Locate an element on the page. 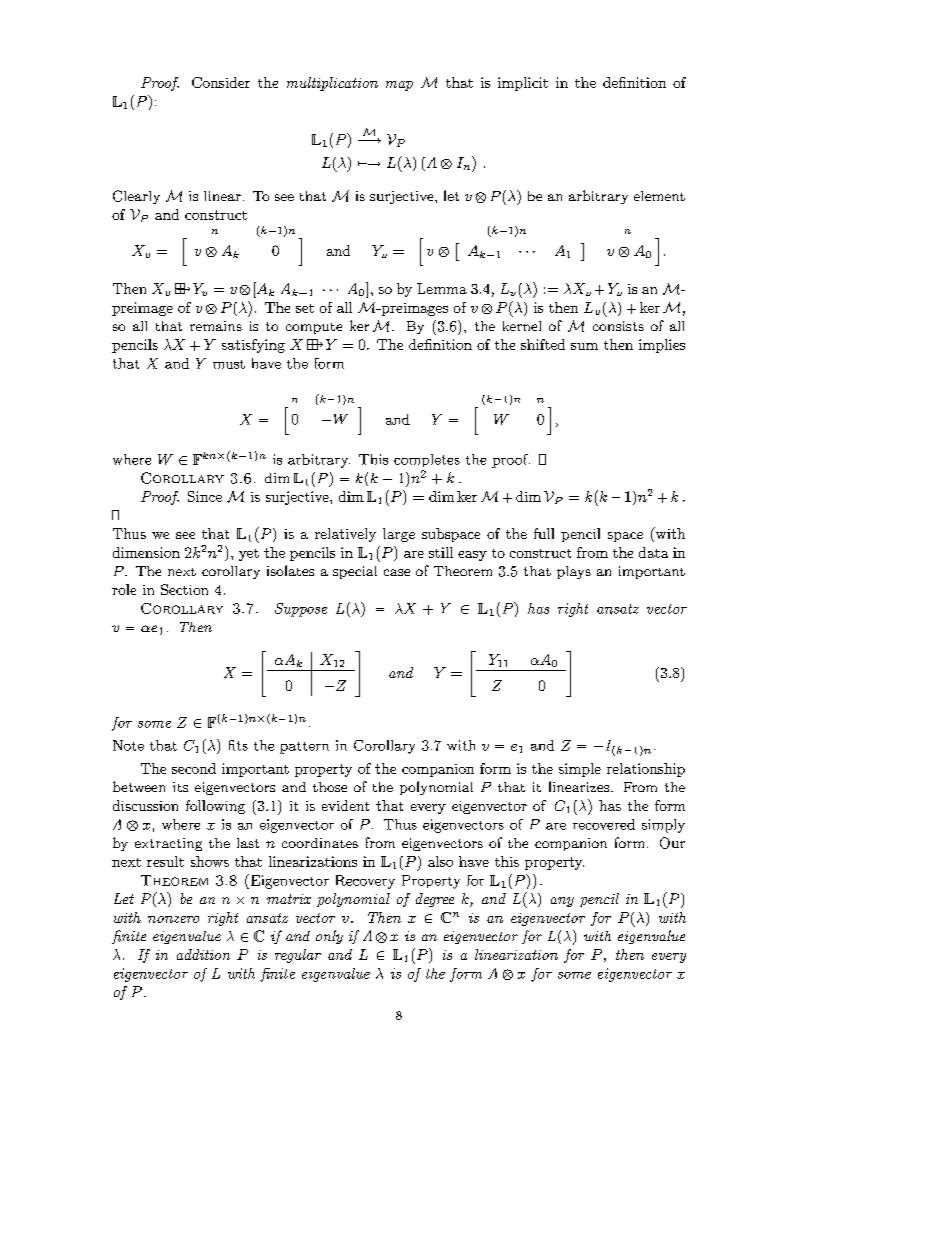  completes is located at coordinates (427, 460).
